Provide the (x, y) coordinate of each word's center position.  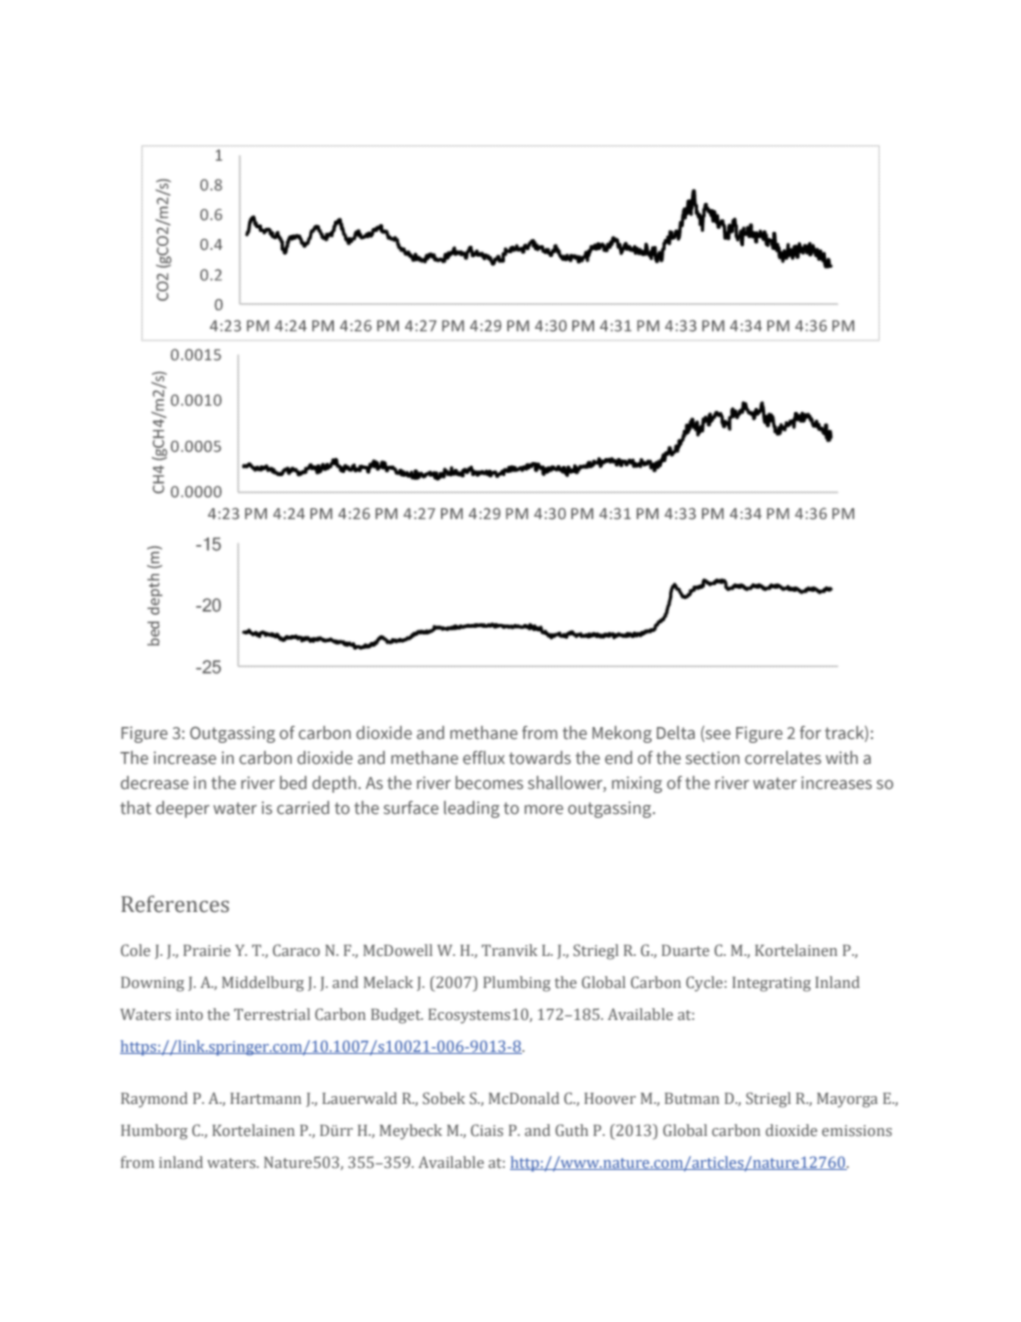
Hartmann (265, 1098)
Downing (152, 984)
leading (472, 809)
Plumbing (517, 984)
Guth (571, 1130)
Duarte (685, 950)
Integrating (771, 984)
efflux (484, 757)
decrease (155, 782)
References (175, 904)
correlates (783, 757)
